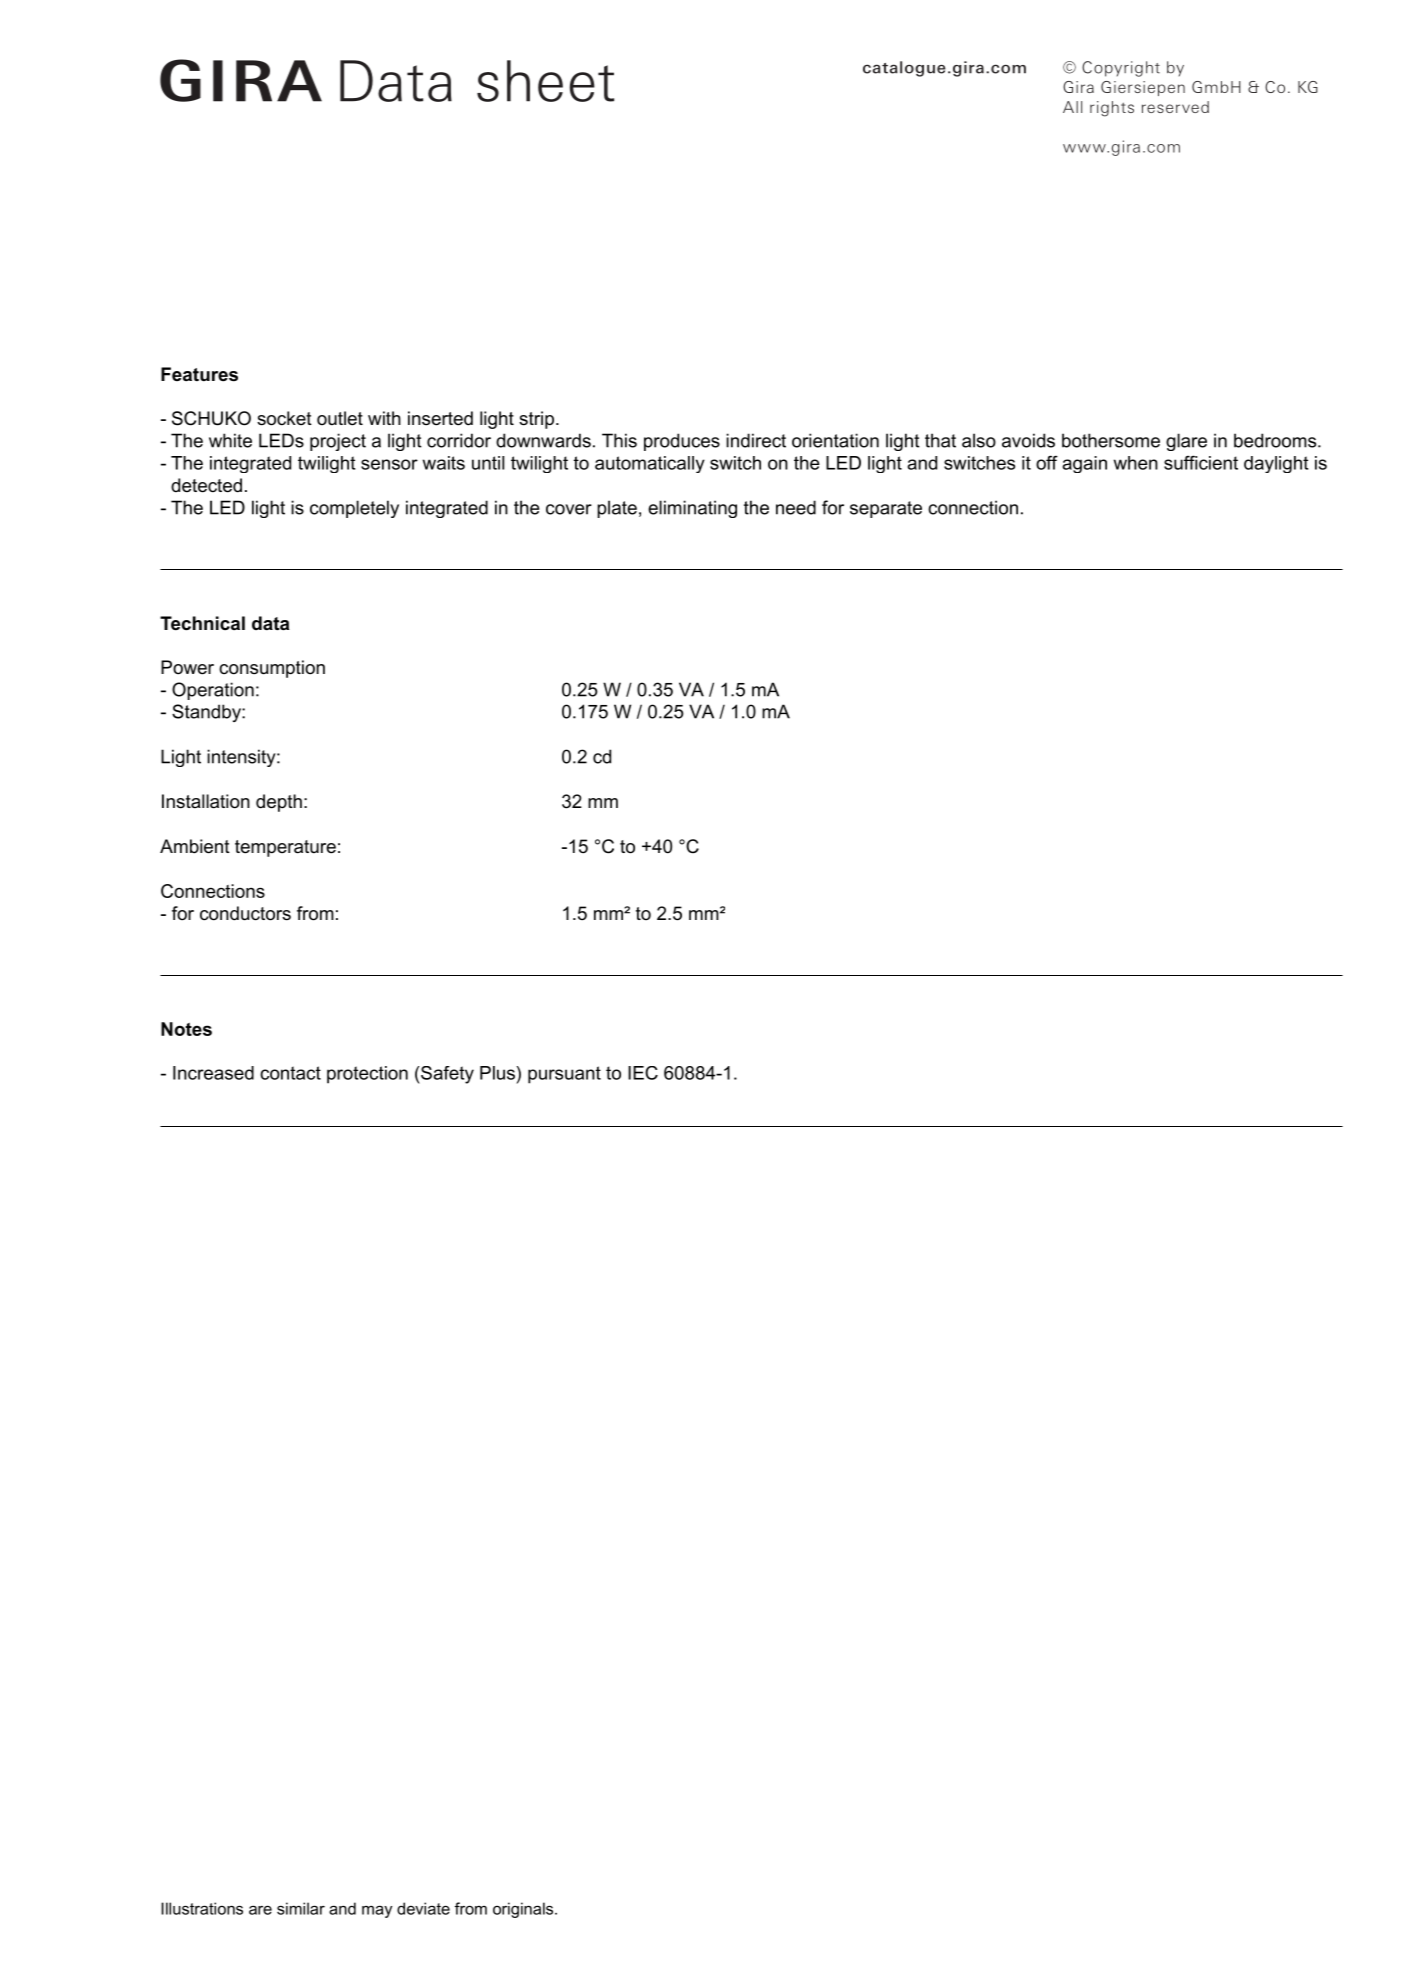 This image has height=1985, width=1403. What do you see at coordinates (524, 1910) in the image?
I see `originals` at bounding box center [524, 1910].
